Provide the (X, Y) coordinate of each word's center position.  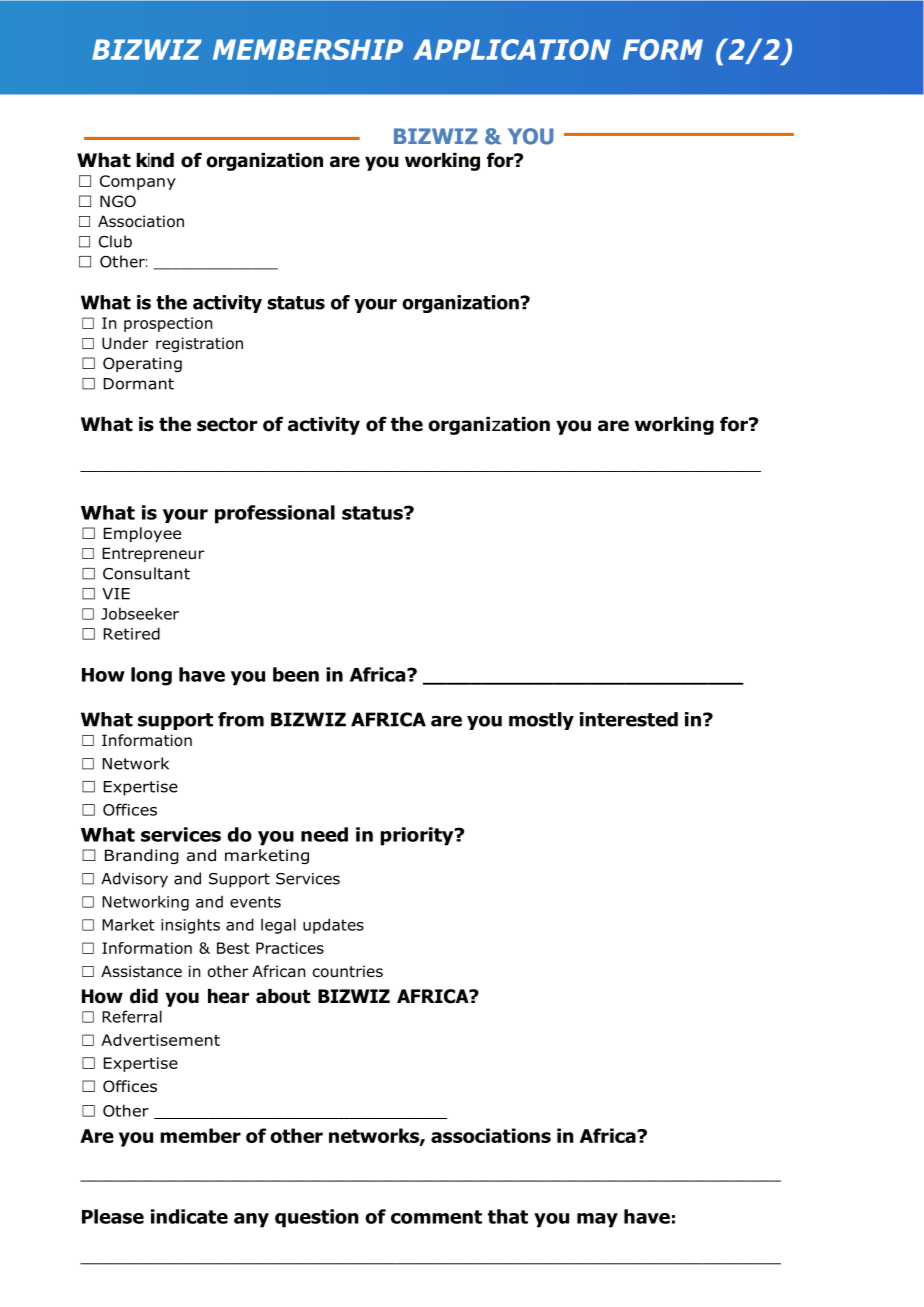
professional (275, 514)
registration (199, 344)
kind (155, 160)
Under (125, 343)
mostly (541, 721)
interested (629, 719)
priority (418, 836)
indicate (189, 1216)
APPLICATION (512, 49)
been (296, 674)
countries (348, 971)
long (151, 676)
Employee (142, 534)
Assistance (141, 971)
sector (227, 425)
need (324, 834)
